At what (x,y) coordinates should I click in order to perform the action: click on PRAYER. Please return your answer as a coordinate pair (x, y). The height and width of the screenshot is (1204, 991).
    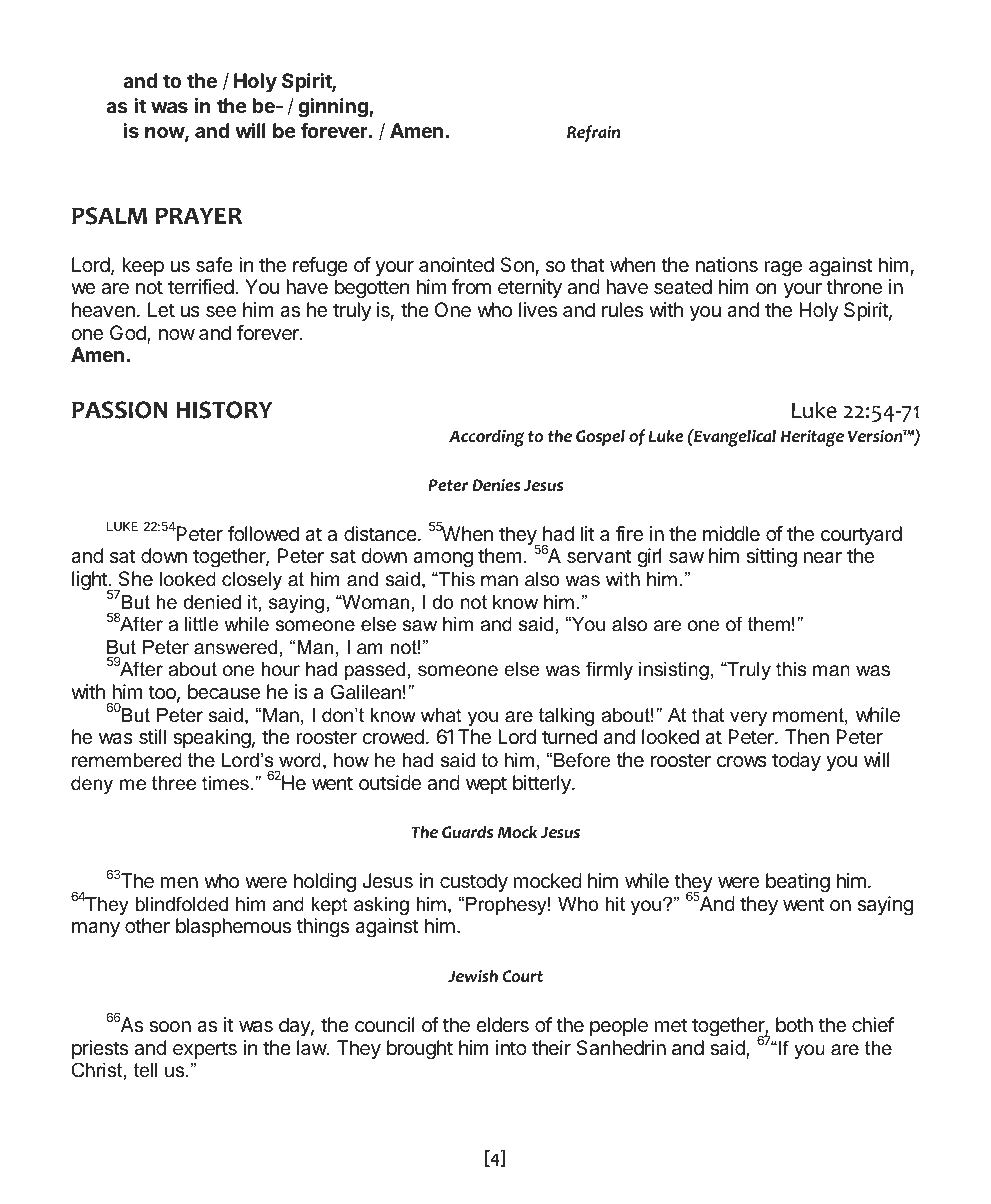
    Looking at the image, I should click on (199, 215).
